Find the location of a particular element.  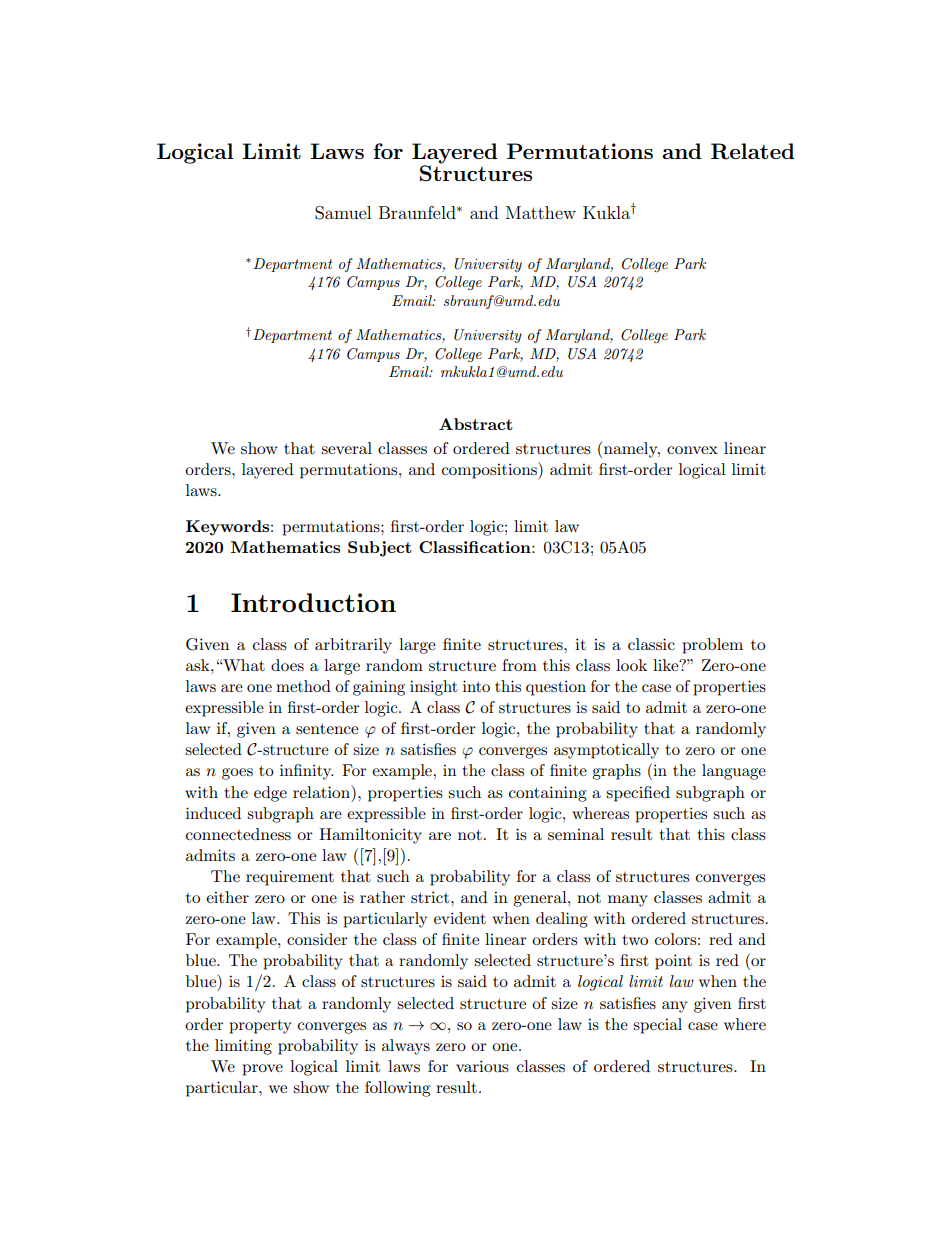

from is located at coordinates (519, 665).
